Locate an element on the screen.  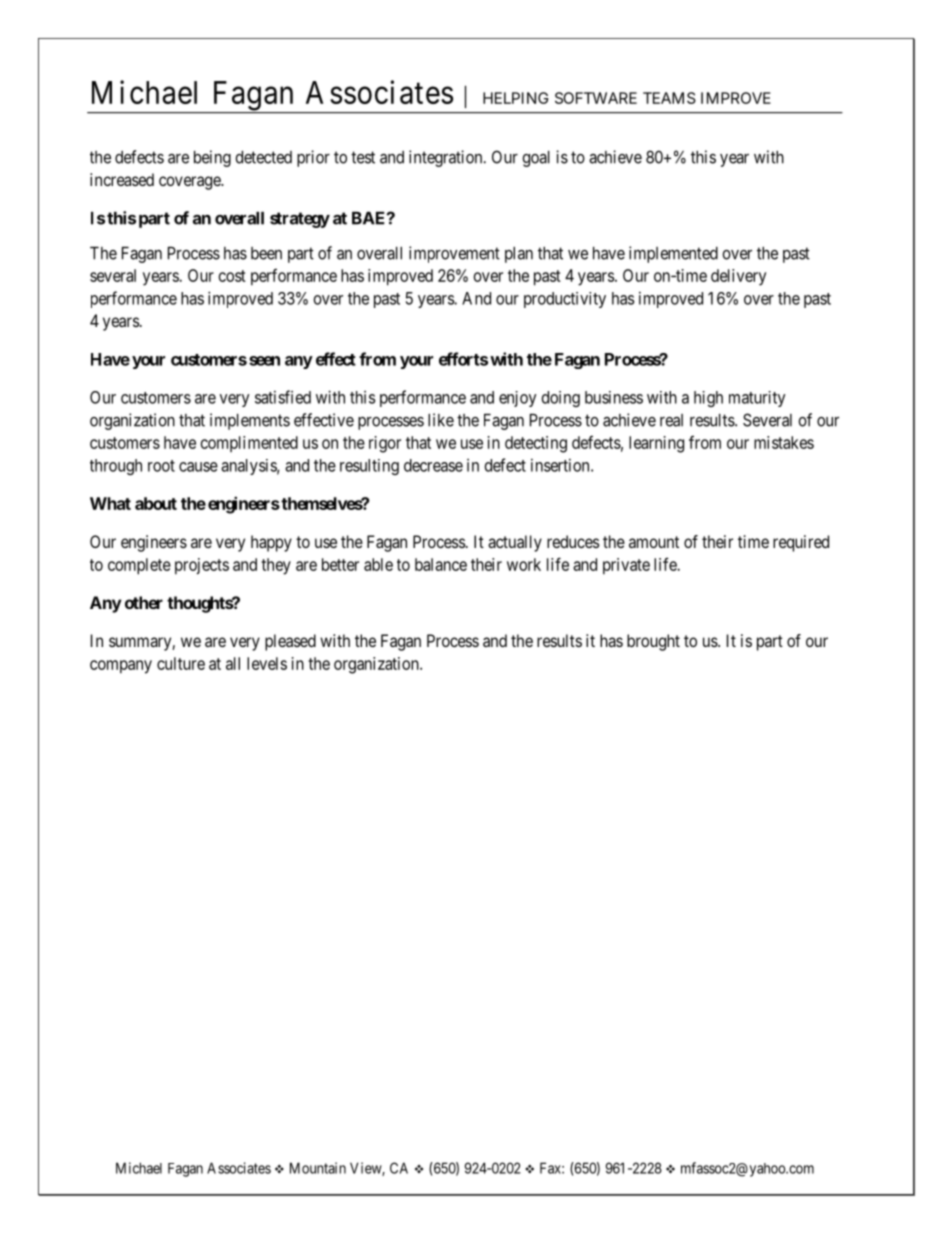
balance is located at coordinates (441, 564).
